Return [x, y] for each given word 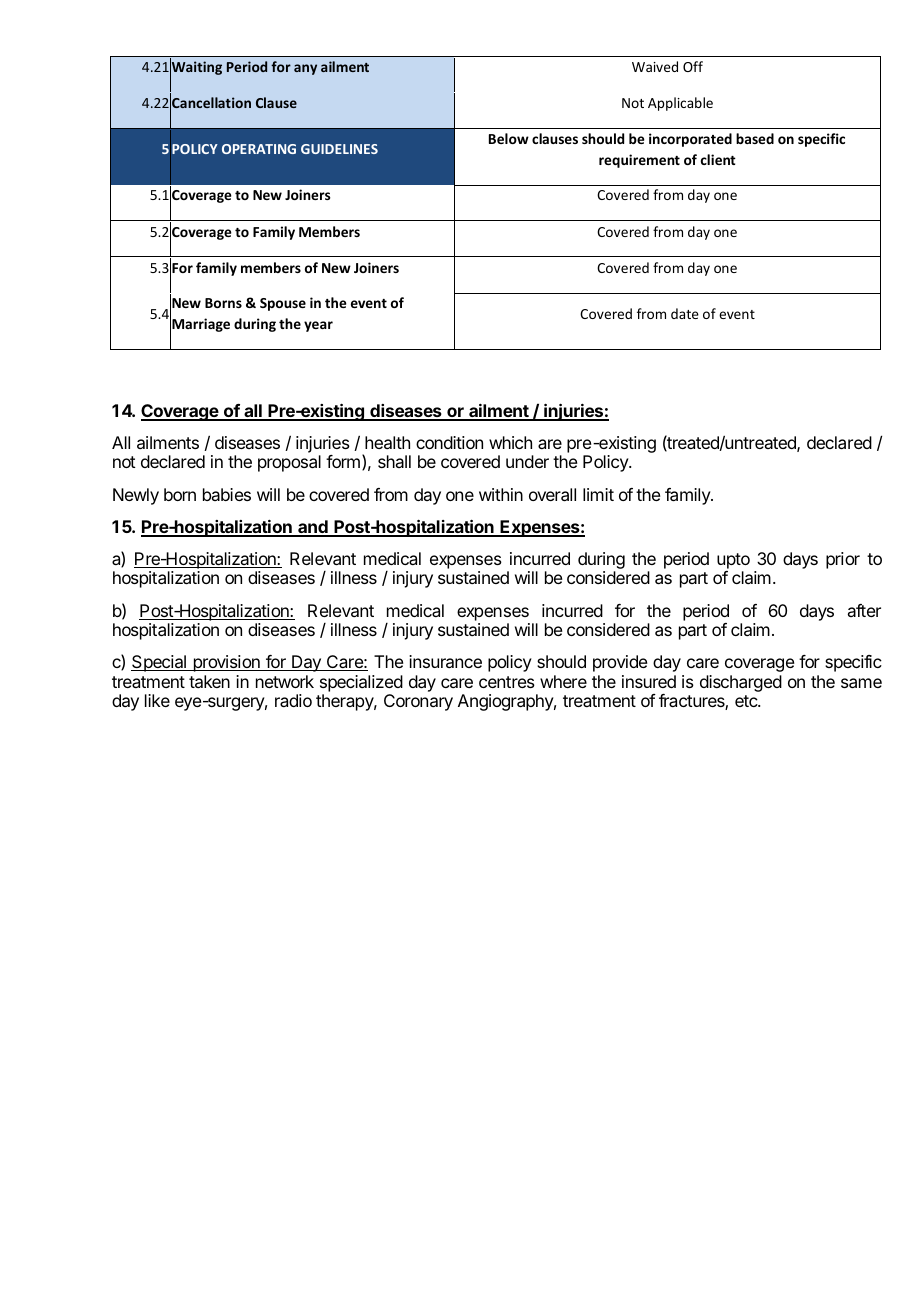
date [685, 313]
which [510, 442]
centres [507, 682]
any [305, 69]
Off [693, 66]
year [318, 326]
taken [209, 681]
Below [509, 138]
